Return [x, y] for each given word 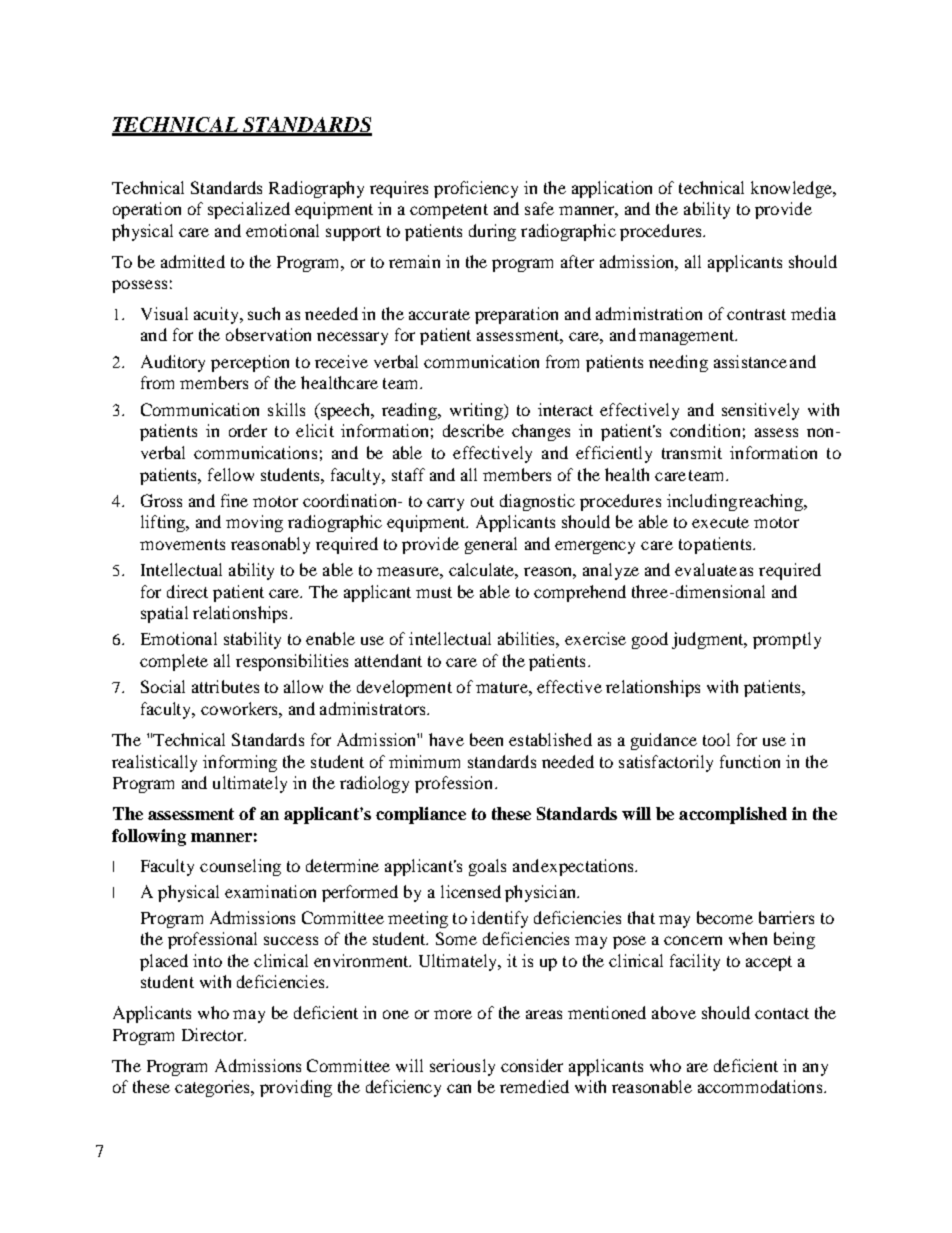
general [491, 545]
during [492, 232]
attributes [225, 686]
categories [213, 1088]
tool [716, 739]
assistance [750, 361]
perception [250, 363]
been [486, 739]
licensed [471, 891]
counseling [240, 867]
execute [720, 522]
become [725, 917]
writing [477, 411]
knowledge [792, 189]
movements [182, 544]
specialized [249, 210]
